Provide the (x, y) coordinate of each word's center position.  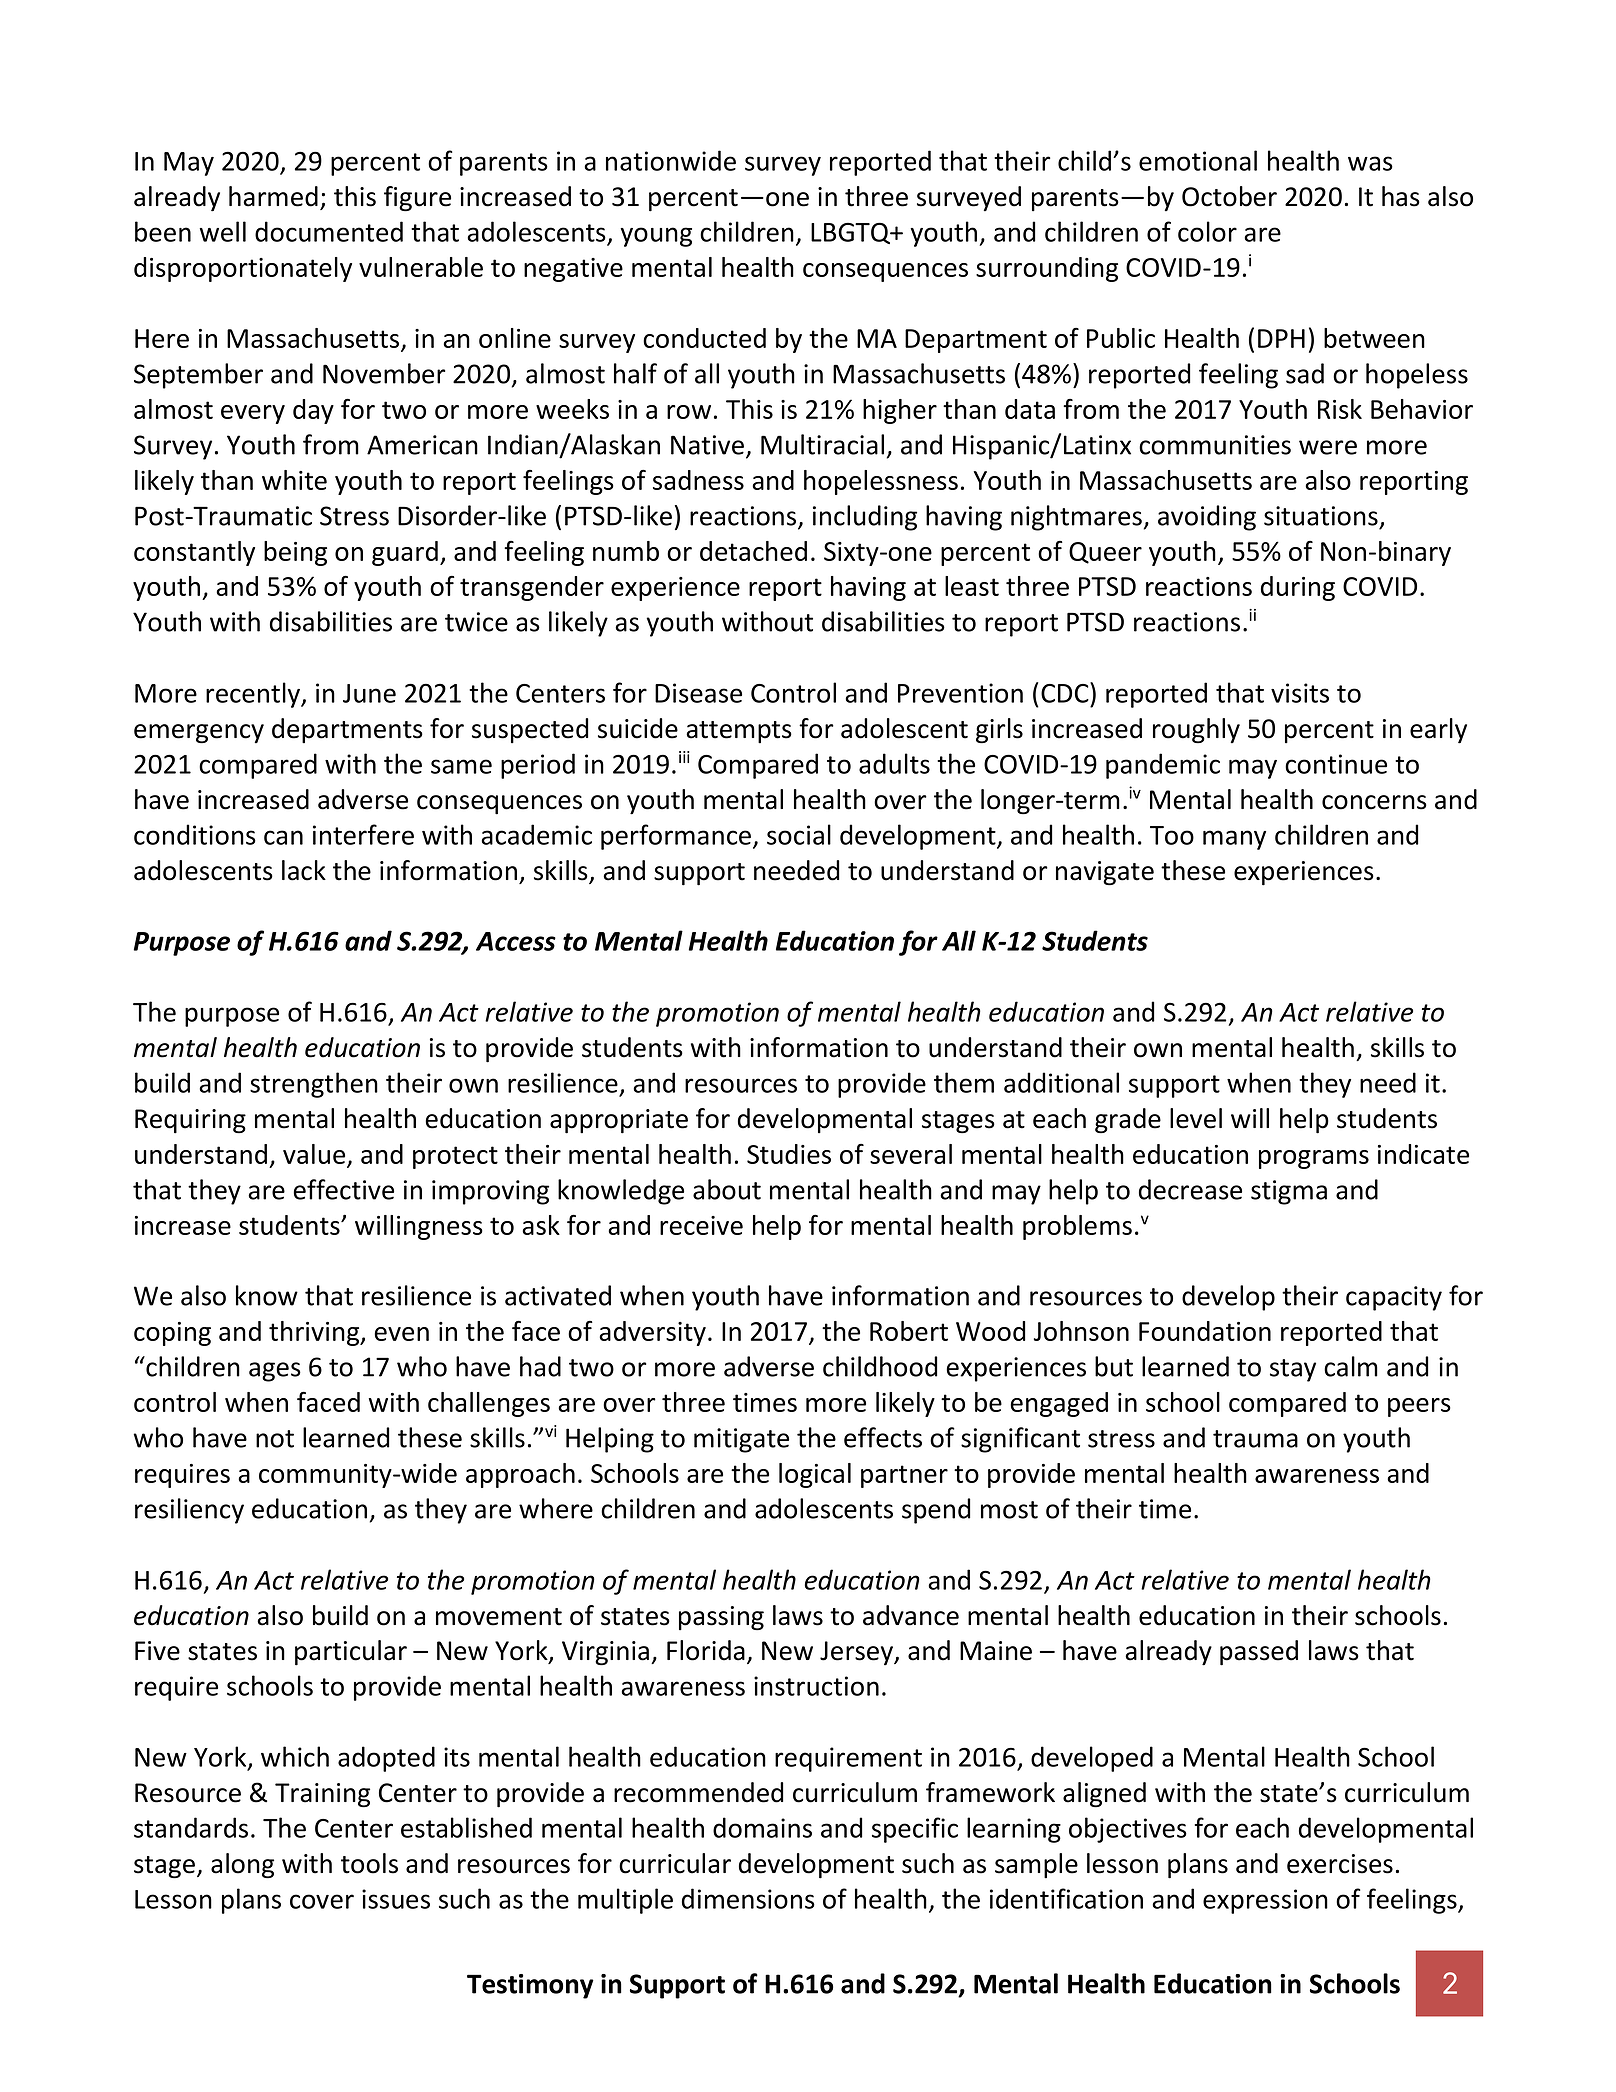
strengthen (314, 1085)
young (656, 237)
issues (396, 1899)
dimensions (748, 1898)
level (1196, 1118)
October (1229, 196)
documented (329, 231)
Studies (789, 1154)
